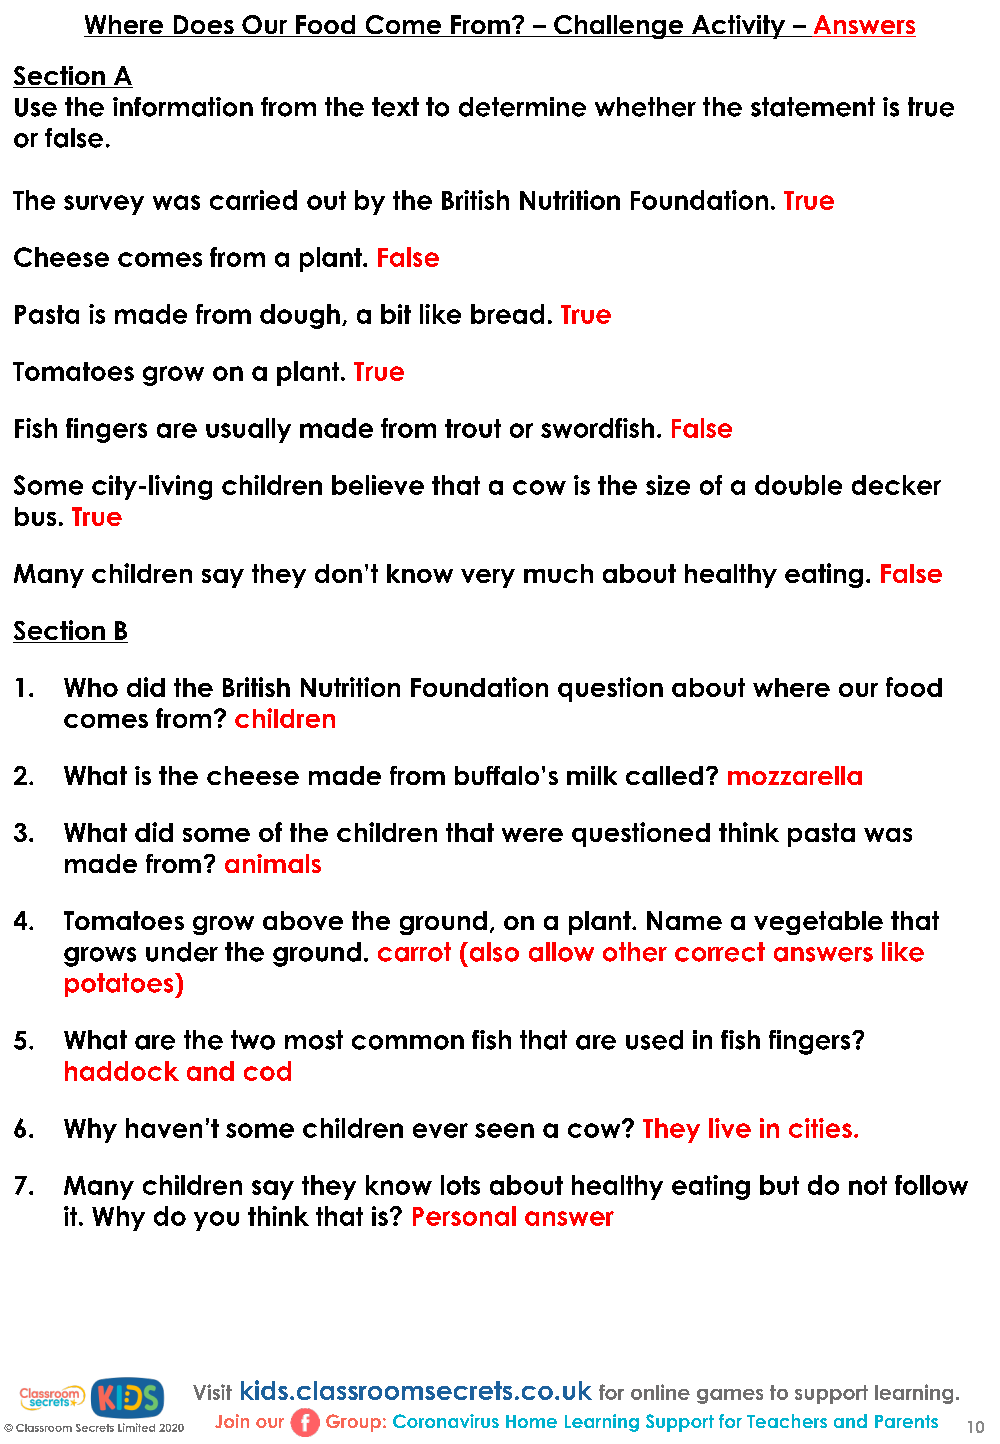 The width and height of the document is (1000, 1444). What do you see at coordinates (820, 1128) in the document?
I see `cities` at bounding box center [820, 1128].
